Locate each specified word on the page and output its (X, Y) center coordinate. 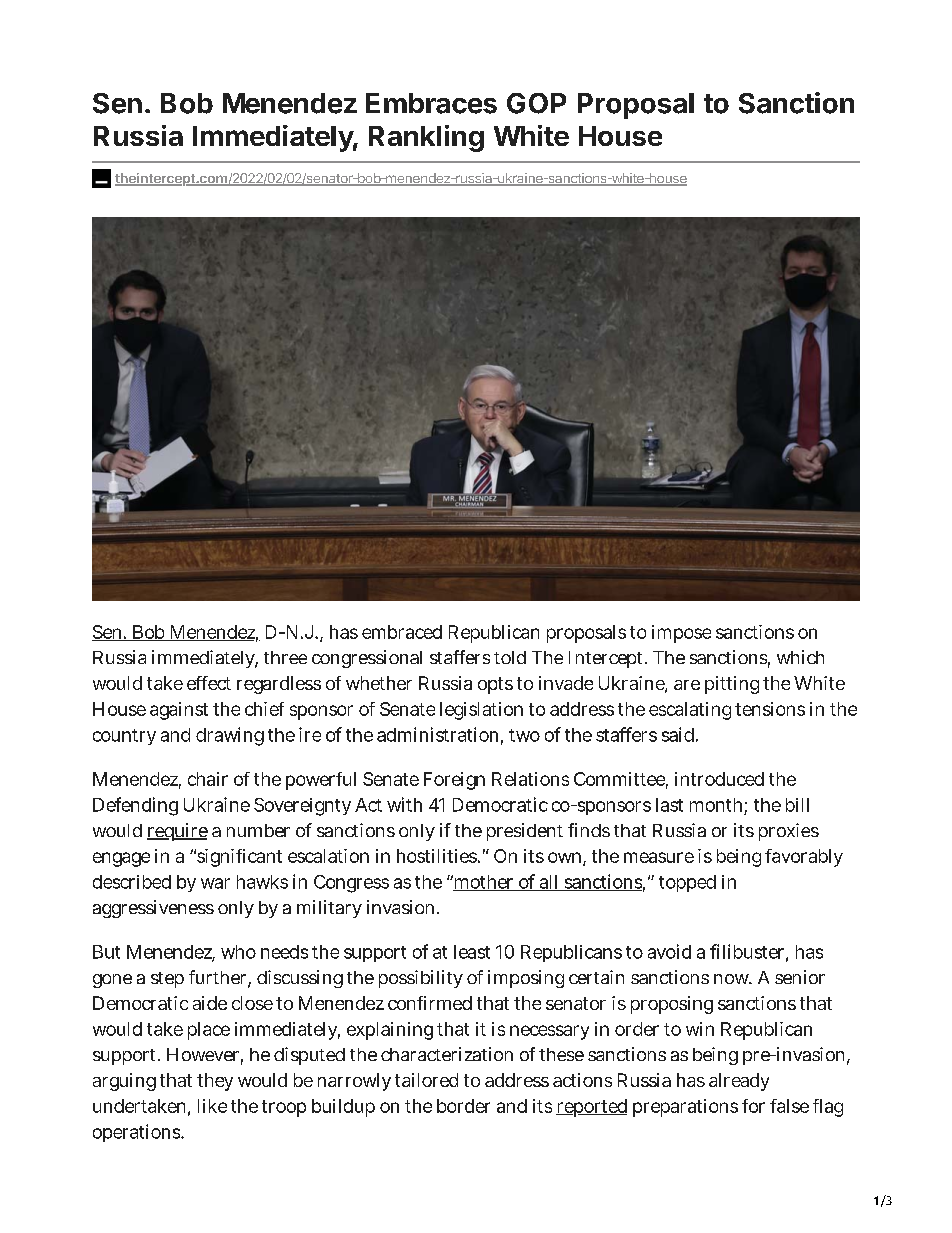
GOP (536, 103)
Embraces (431, 103)
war (215, 883)
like (212, 1106)
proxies (789, 832)
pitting (732, 685)
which (800, 657)
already (739, 1082)
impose (681, 634)
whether (379, 683)
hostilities (437, 856)
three (285, 657)
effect (209, 683)
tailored (426, 1080)
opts (495, 685)
